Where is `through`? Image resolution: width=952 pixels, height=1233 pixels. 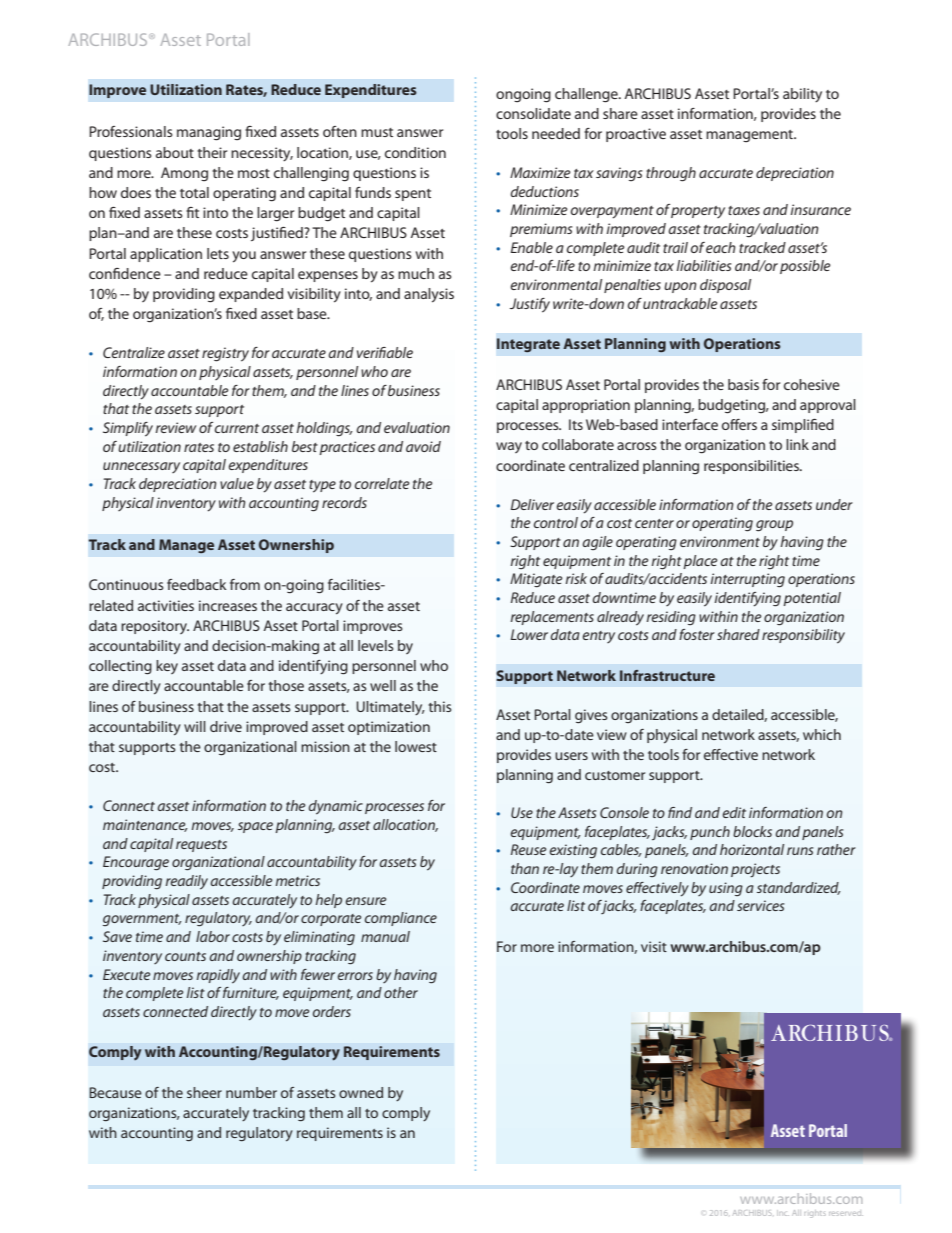
through is located at coordinates (671, 174).
